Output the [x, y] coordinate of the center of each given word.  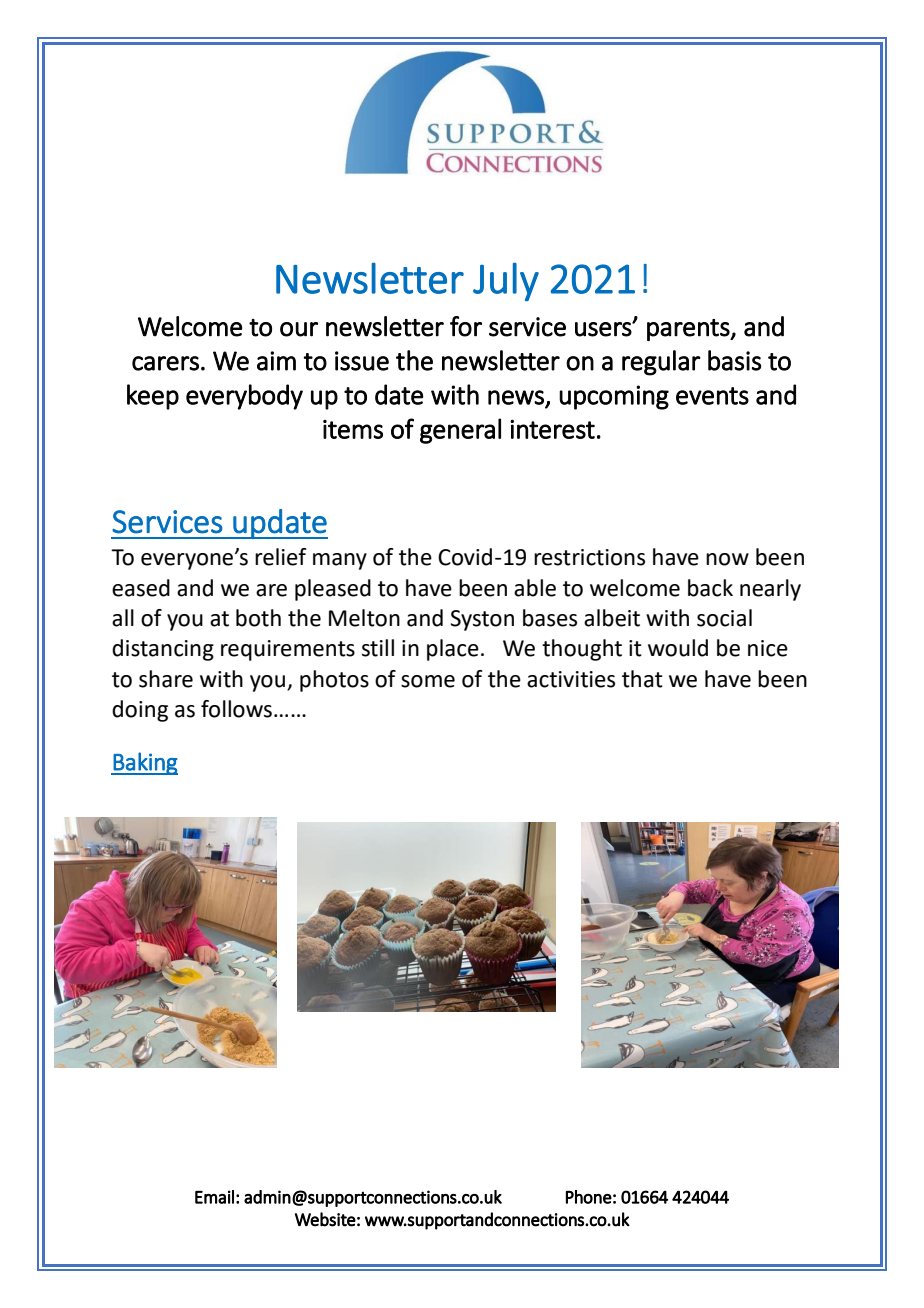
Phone [589, 1197]
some [428, 681]
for [466, 326]
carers [165, 363]
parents [689, 330]
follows [236, 709]
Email [214, 1197]
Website [325, 1219]
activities [571, 679]
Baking [145, 763]
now [727, 559]
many [340, 561]
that [642, 679]
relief [281, 557]
